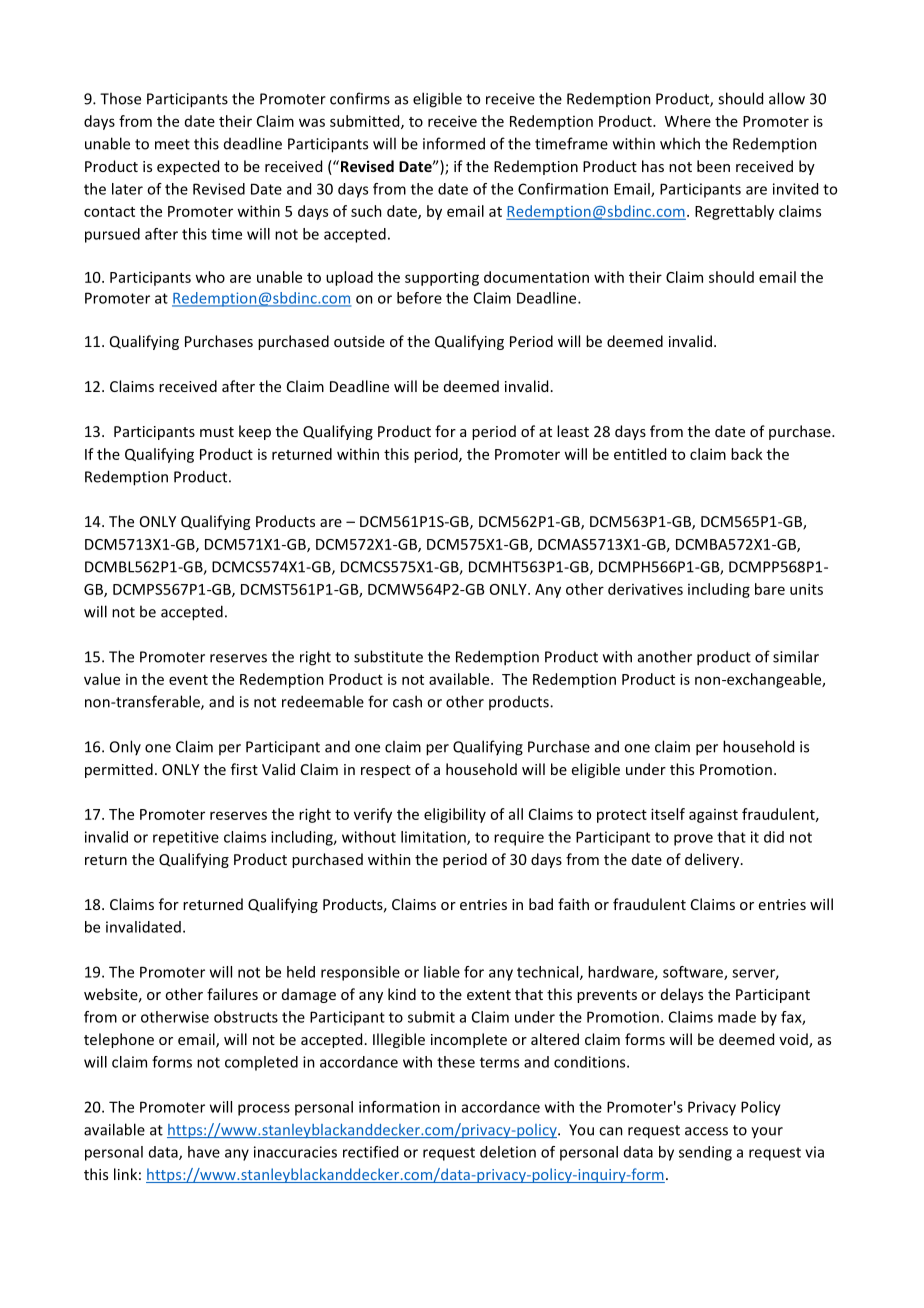 This page has height=1308, width=924. Describe the element at coordinates (706, 1131) in the page. I see `access` at that location.
